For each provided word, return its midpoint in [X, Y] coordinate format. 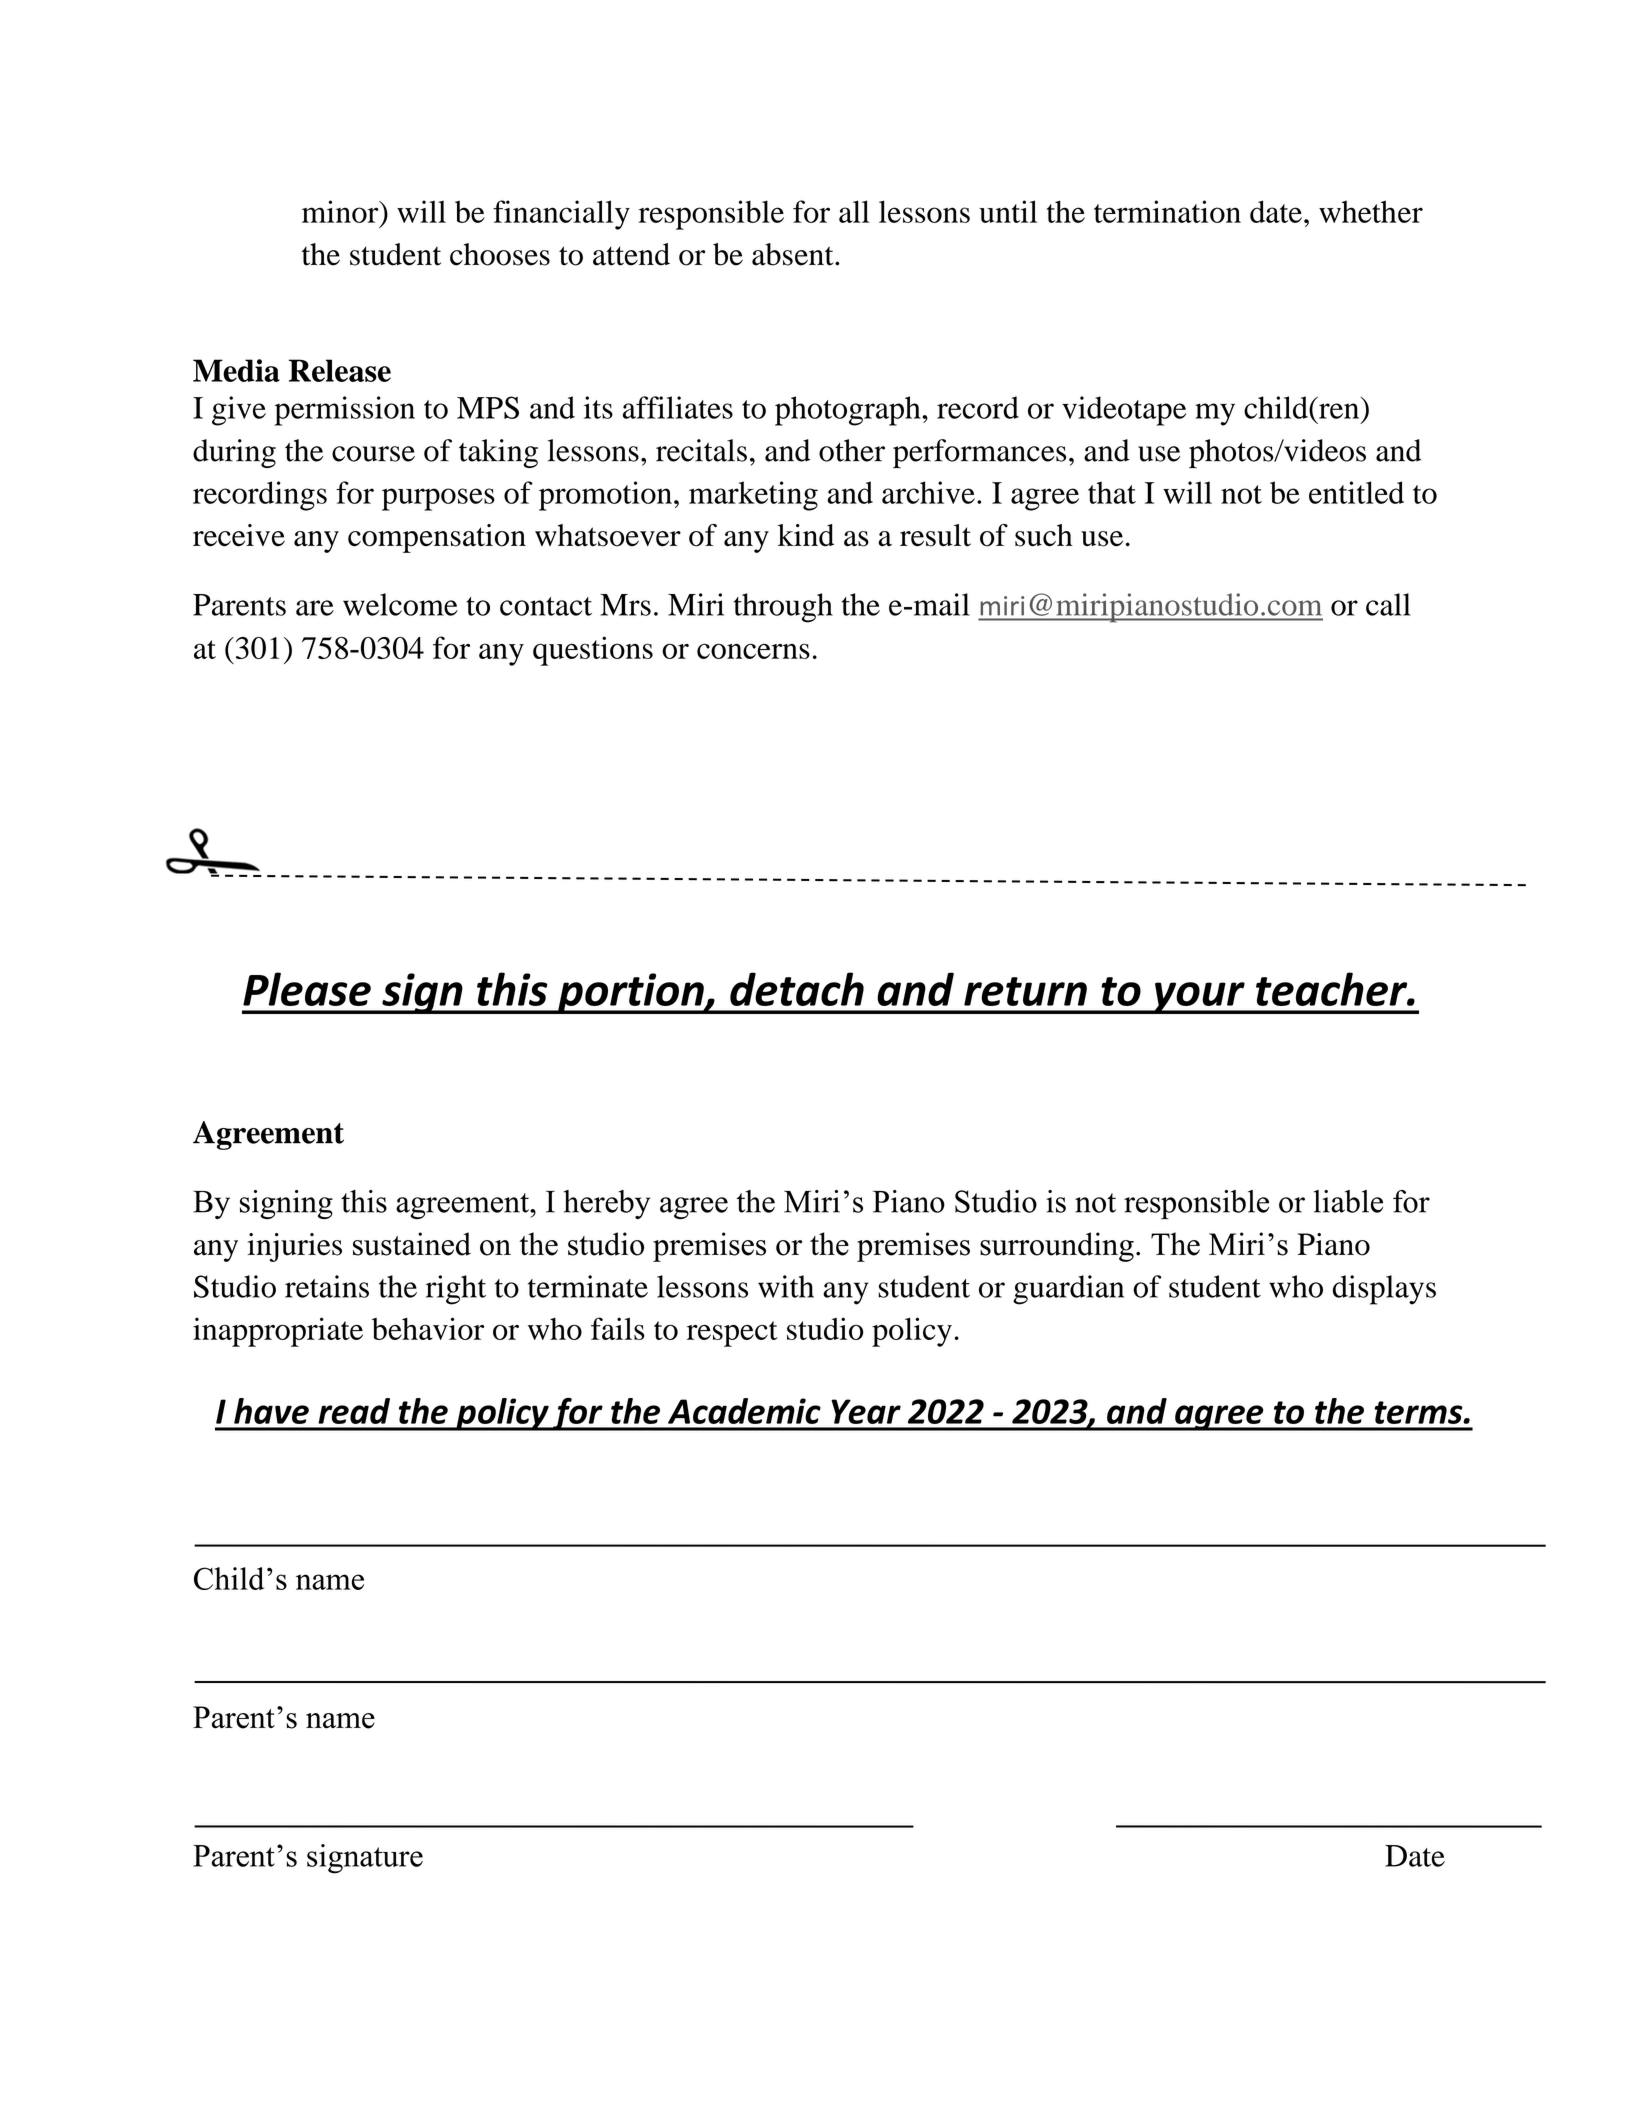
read [354, 1411]
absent [794, 254]
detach [797, 989]
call [1388, 604]
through [783, 608]
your [1199, 998]
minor [341, 211]
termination [1167, 211]
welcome [400, 604]
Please [307, 989]
